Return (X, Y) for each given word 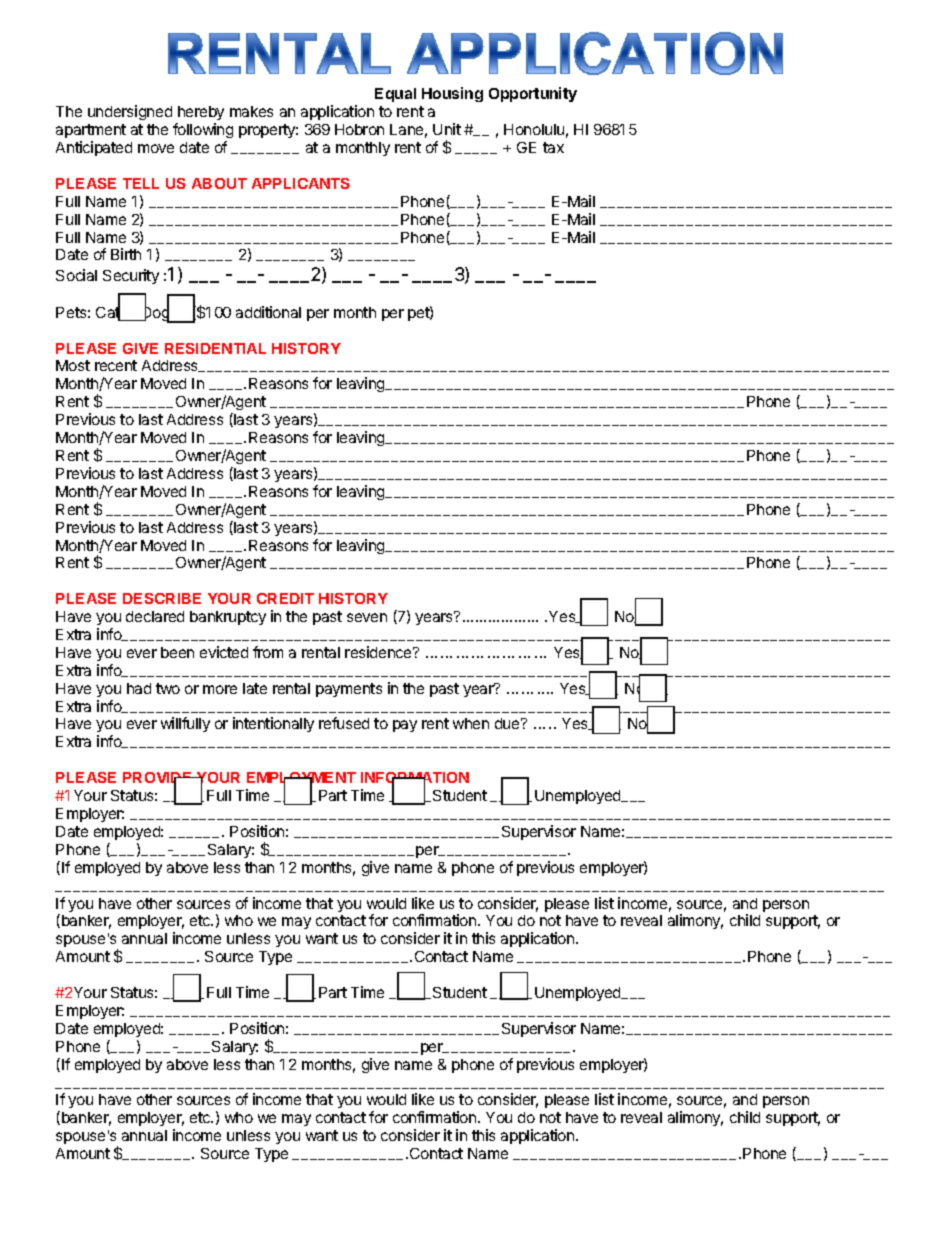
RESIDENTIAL (215, 348)
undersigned (130, 112)
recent (116, 365)
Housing (452, 94)
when (471, 723)
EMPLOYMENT (301, 779)
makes (251, 111)
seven (367, 617)
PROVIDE (158, 779)
